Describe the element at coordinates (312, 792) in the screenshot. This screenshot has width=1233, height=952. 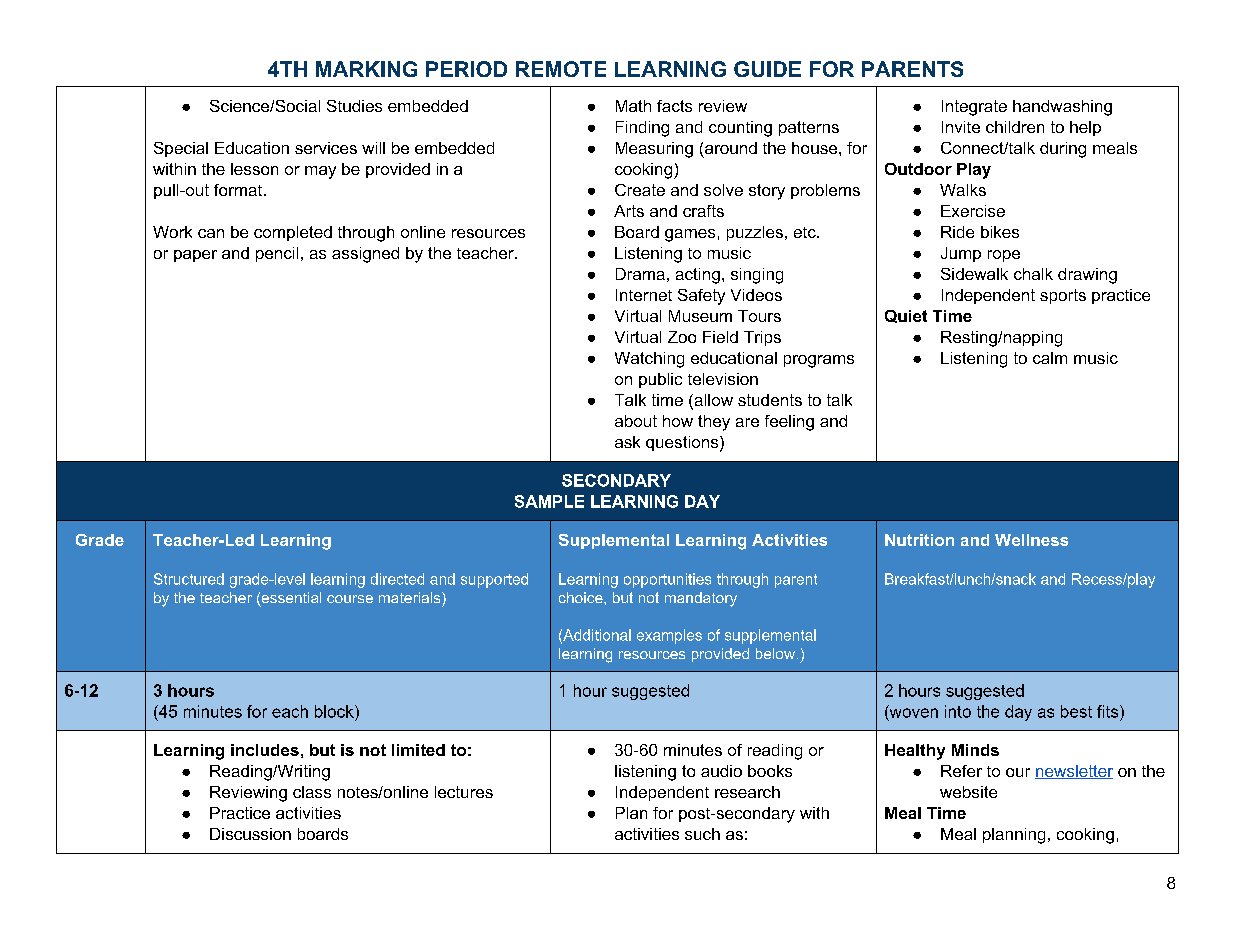
I see `class` at that location.
